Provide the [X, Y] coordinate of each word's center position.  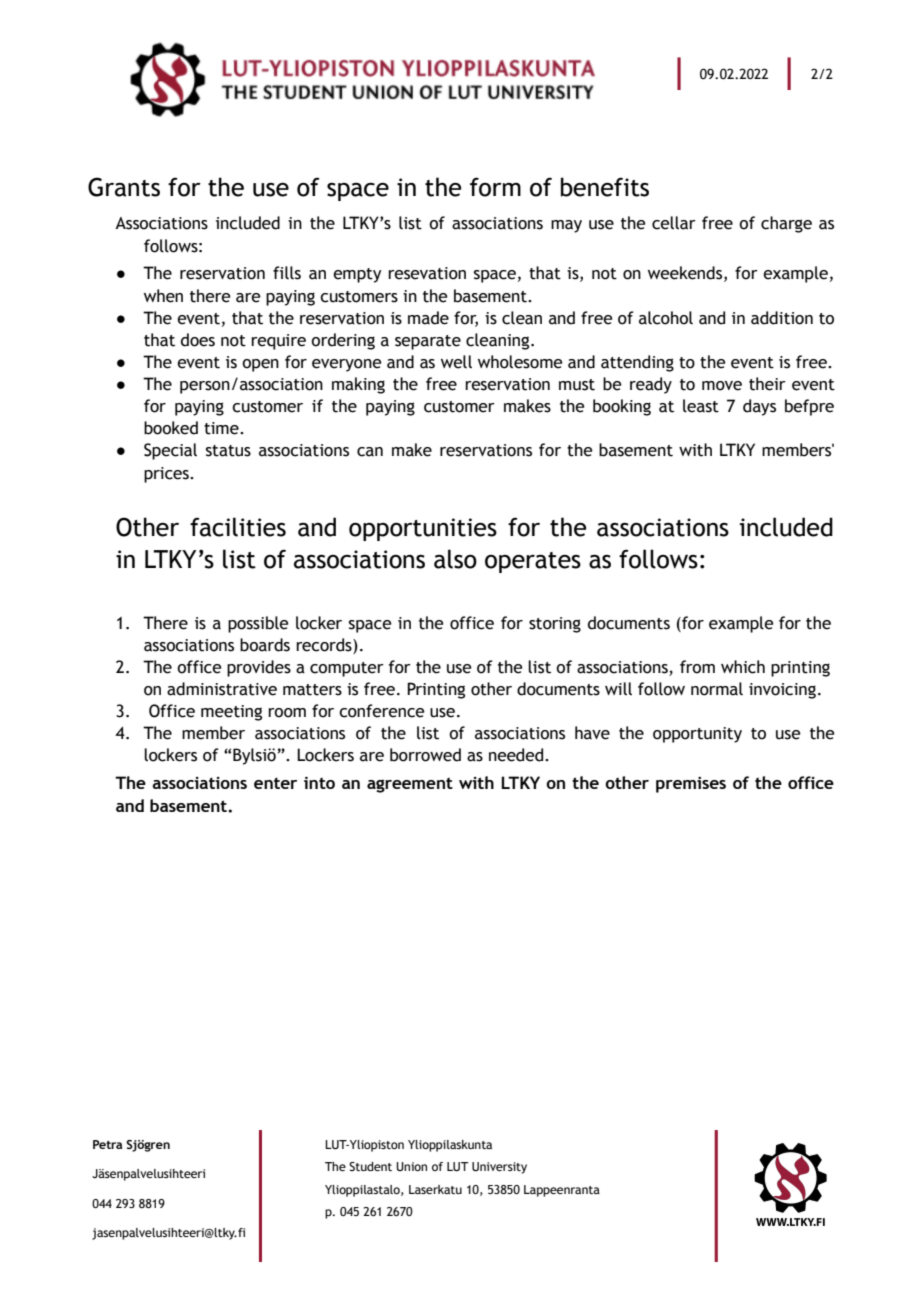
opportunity [697, 735]
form [495, 187]
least [701, 406]
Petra [108, 1144]
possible [258, 624]
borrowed [425, 755]
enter [275, 783]
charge [786, 224]
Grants [124, 187]
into [319, 782]
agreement [410, 785]
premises [691, 785]
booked [171, 428]
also [455, 559]
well [456, 362]
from [697, 667]
